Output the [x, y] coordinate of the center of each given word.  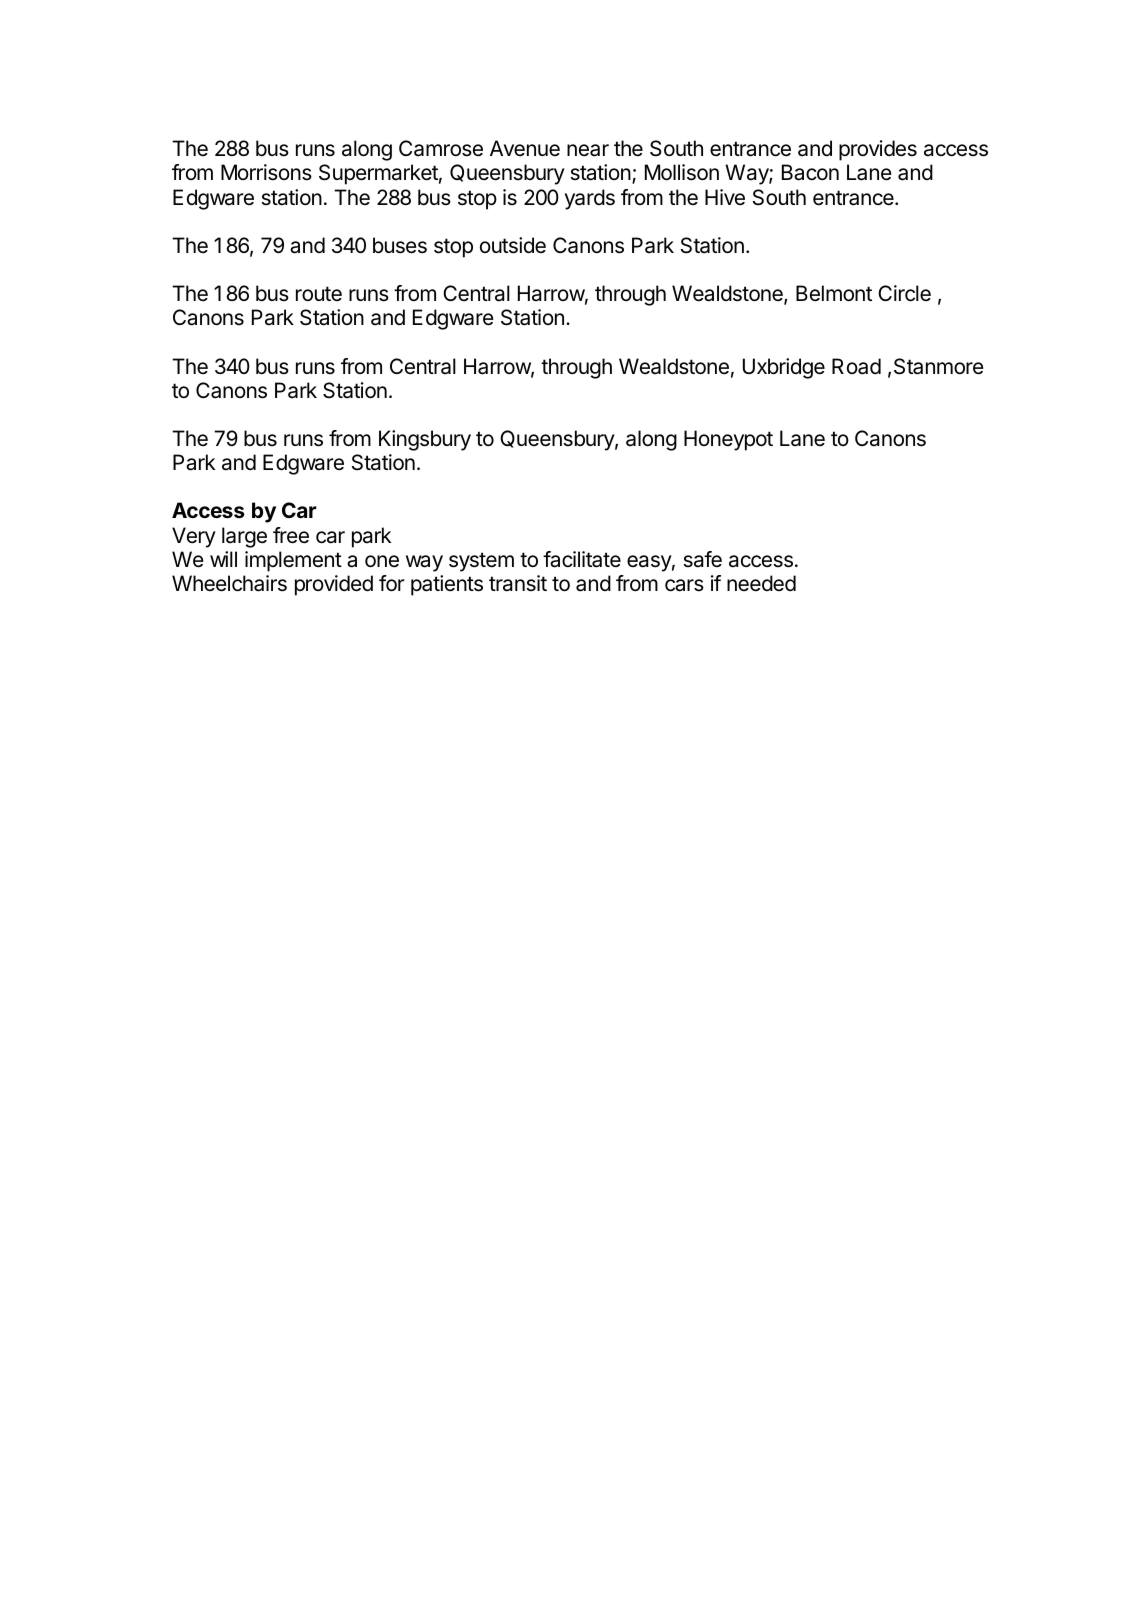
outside [513, 245]
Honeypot [728, 440]
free [291, 535]
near [588, 150]
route [319, 293]
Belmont [834, 293]
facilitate [582, 559]
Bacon [810, 172]
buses [400, 245]
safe [702, 559]
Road [856, 366]
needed [761, 583]
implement [293, 561]
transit [518, 583]
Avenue [525, 148]
